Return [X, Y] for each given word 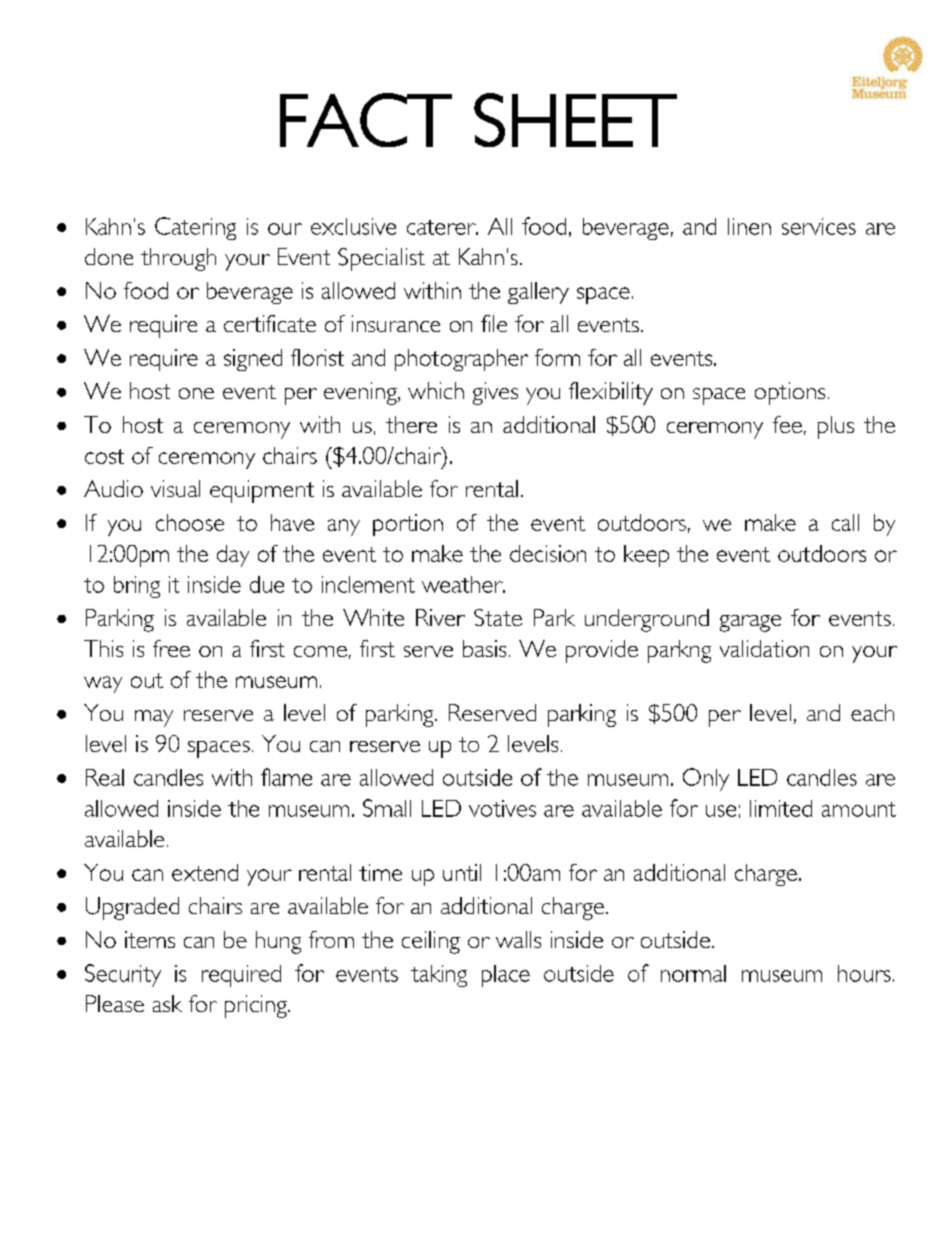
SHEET [575, 120]
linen [749, 226]
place [506, 976]
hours [864, 973]
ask [167, 1003]
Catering [195, 228]
